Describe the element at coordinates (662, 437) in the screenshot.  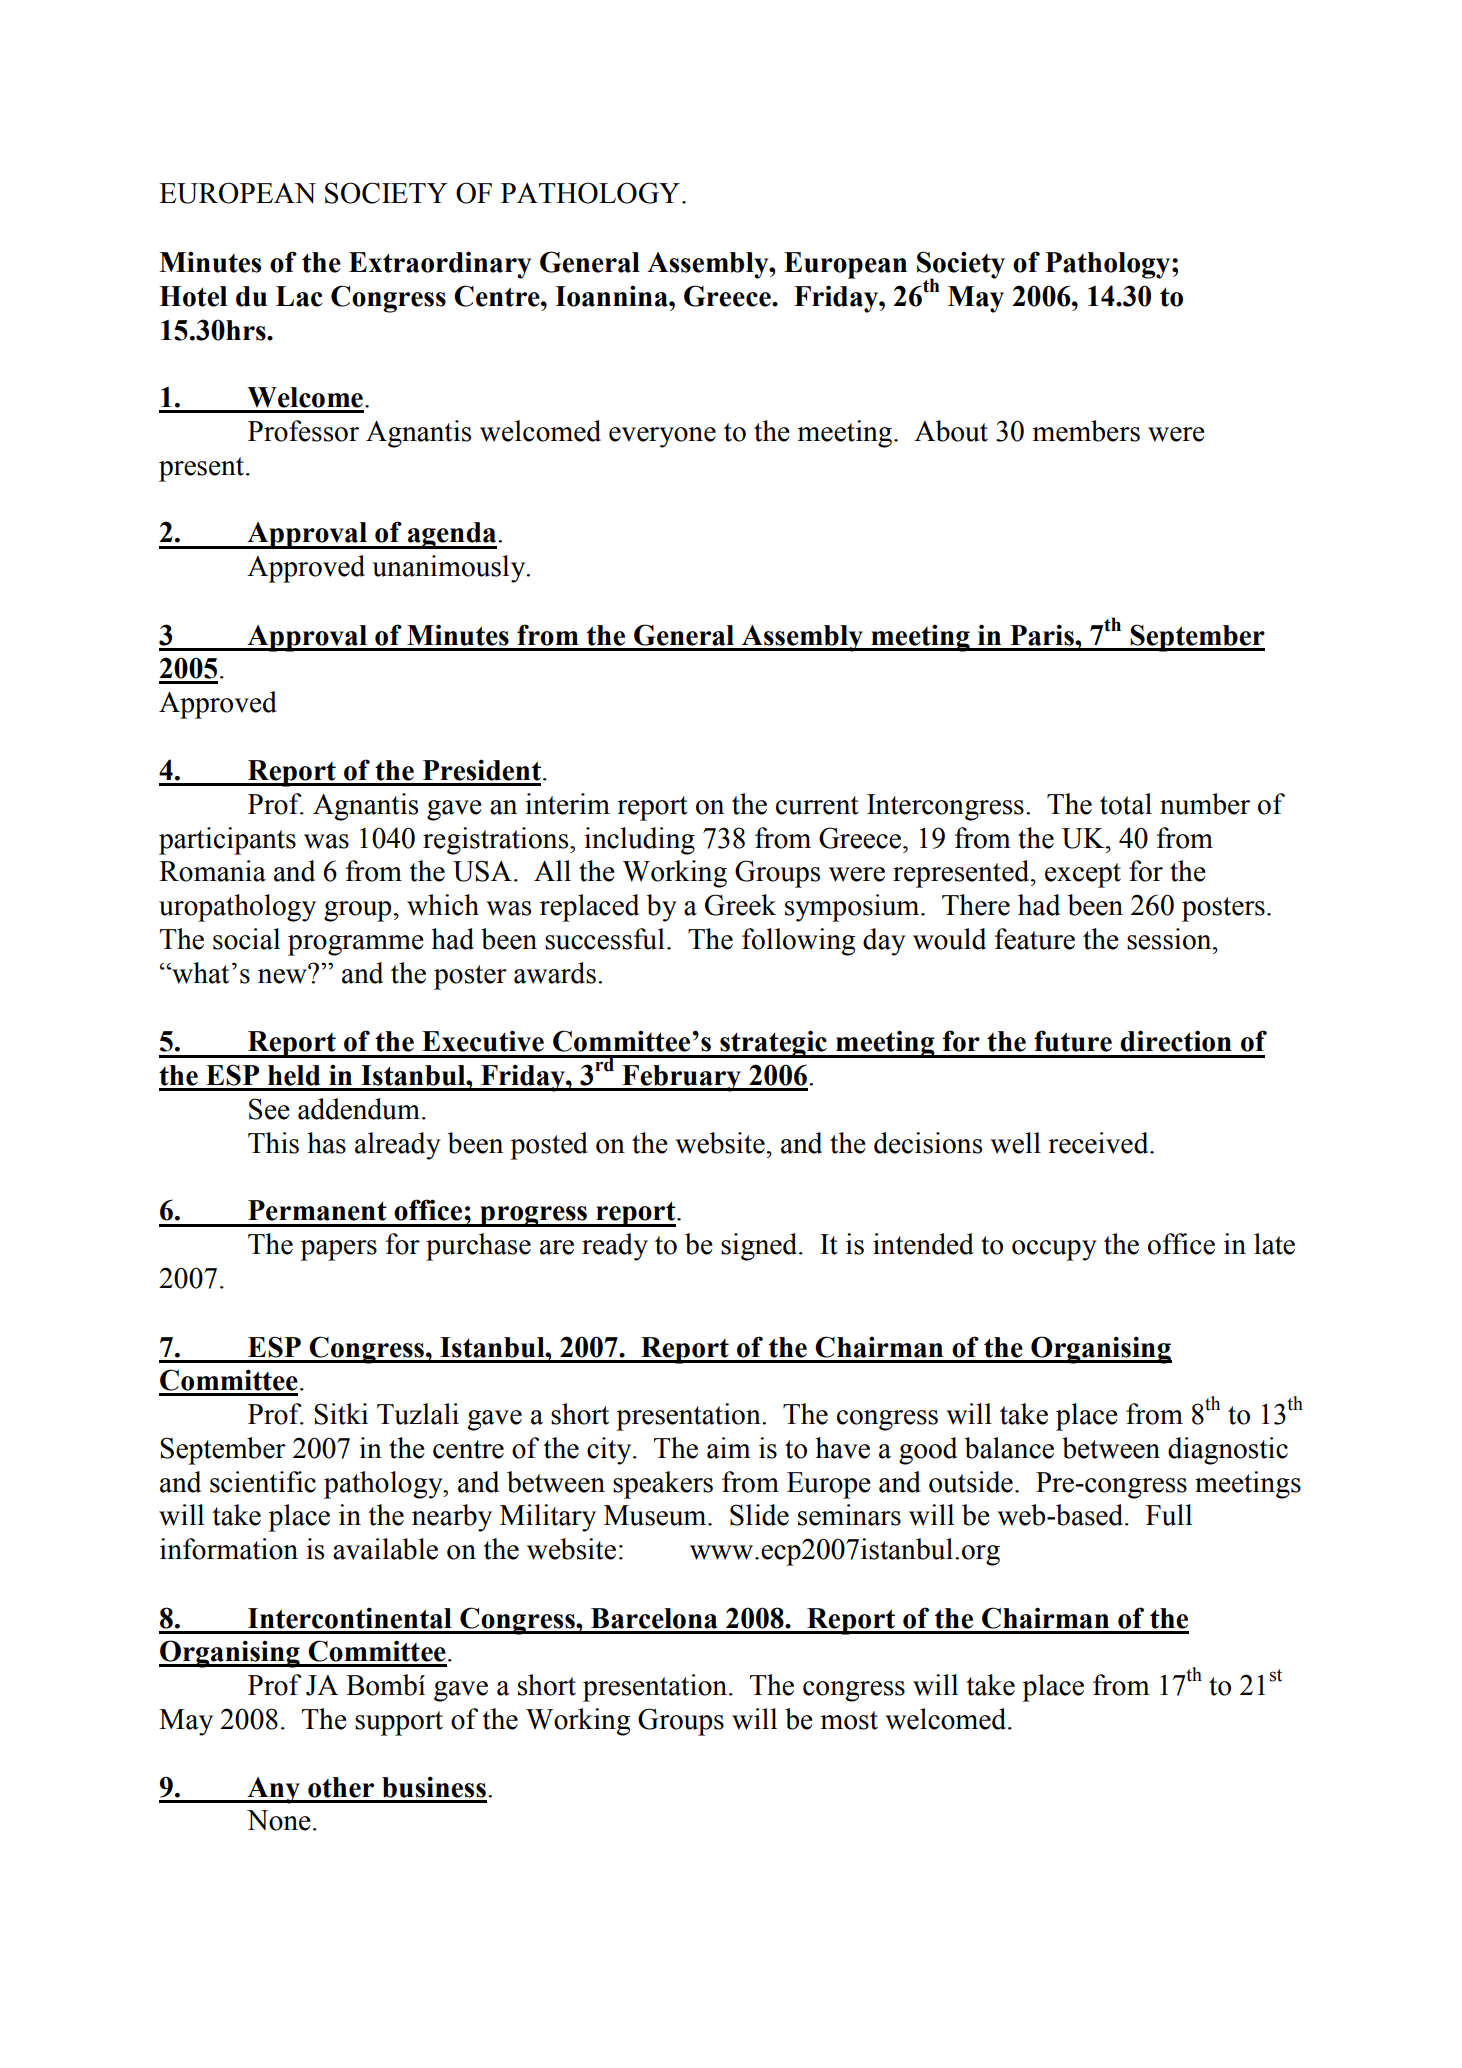
I see `everyone` at that location.
